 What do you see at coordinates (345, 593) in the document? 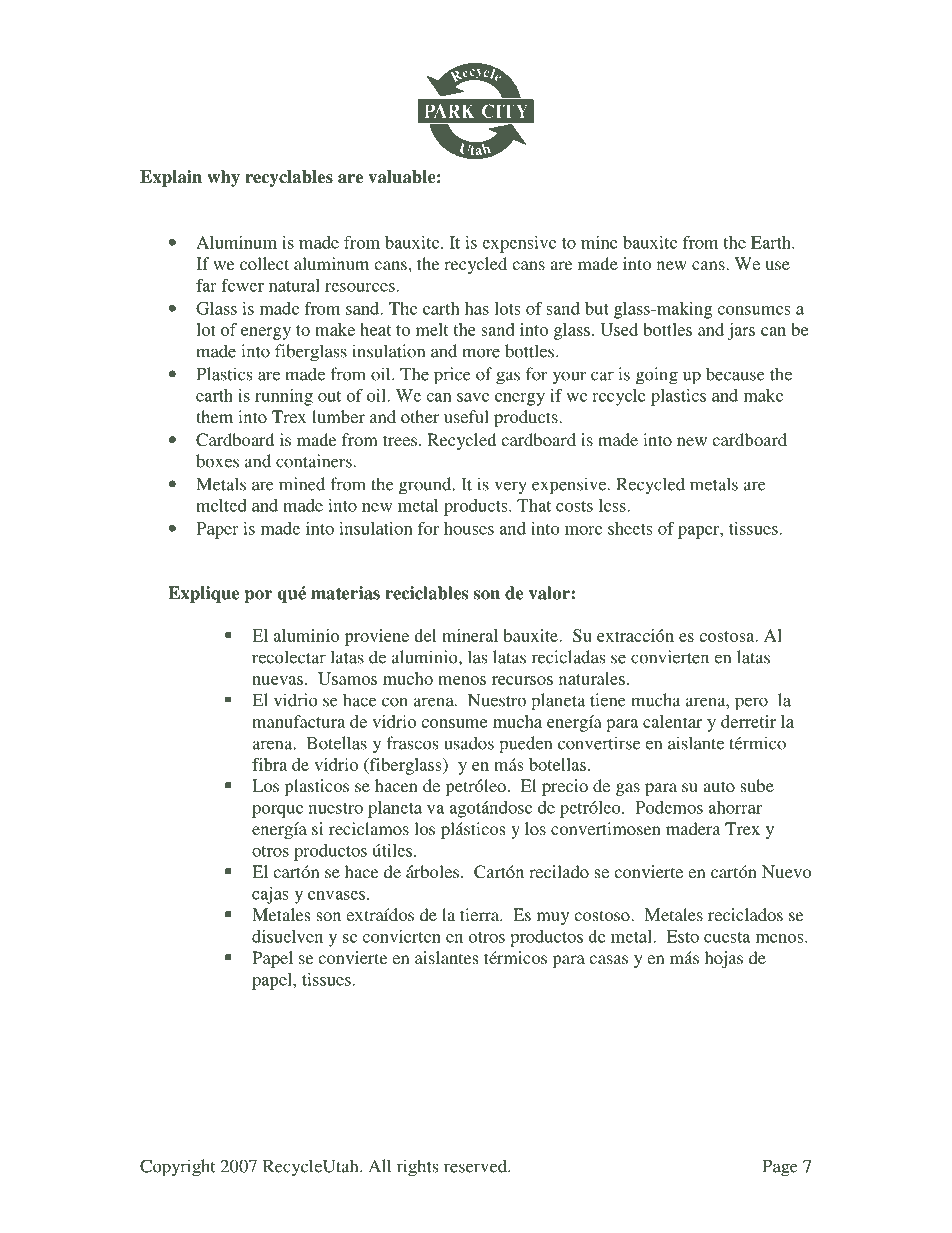
I see `materias` at bounding box center [345, 593].
